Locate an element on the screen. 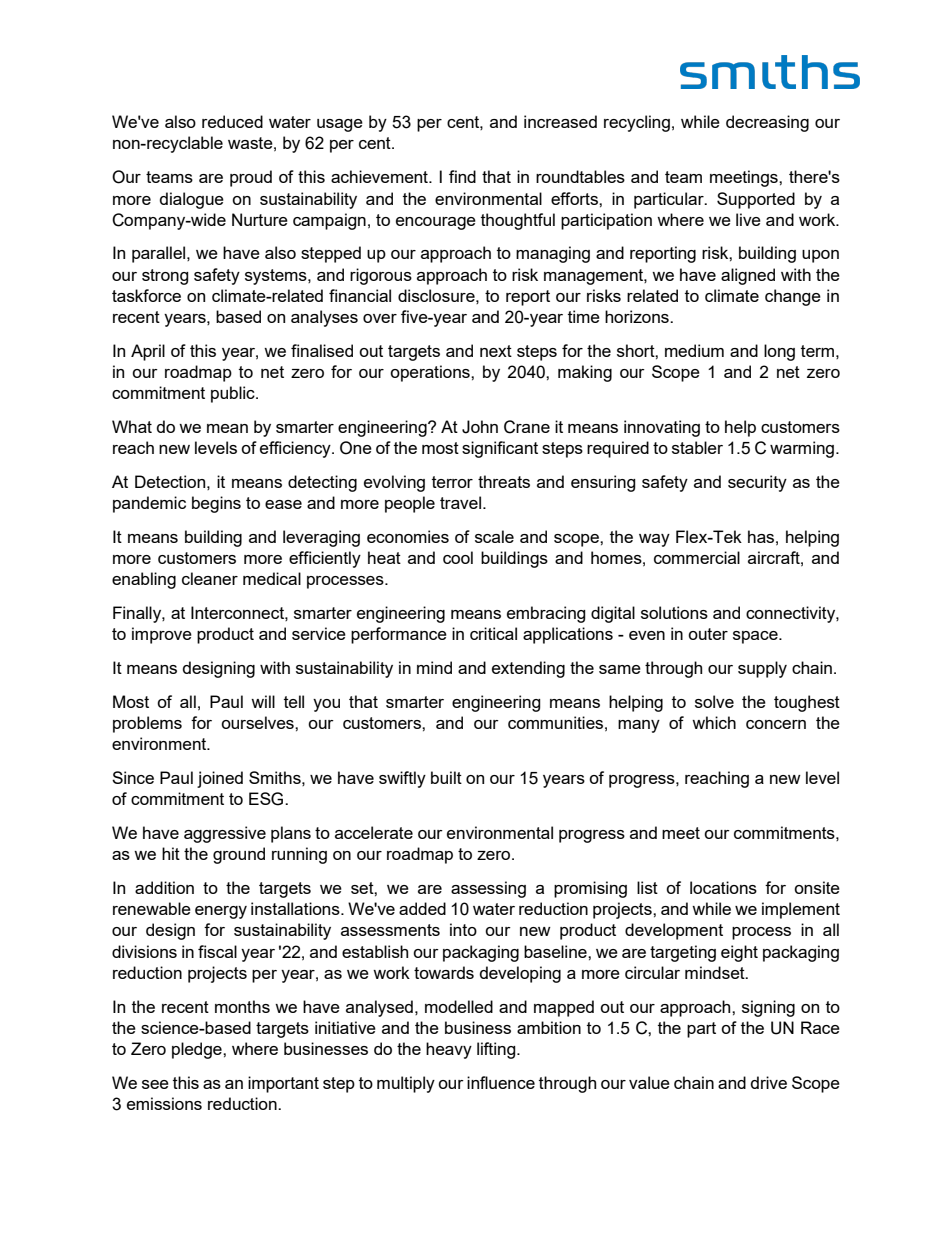  decreasing is located at coordinates (767, 123).
